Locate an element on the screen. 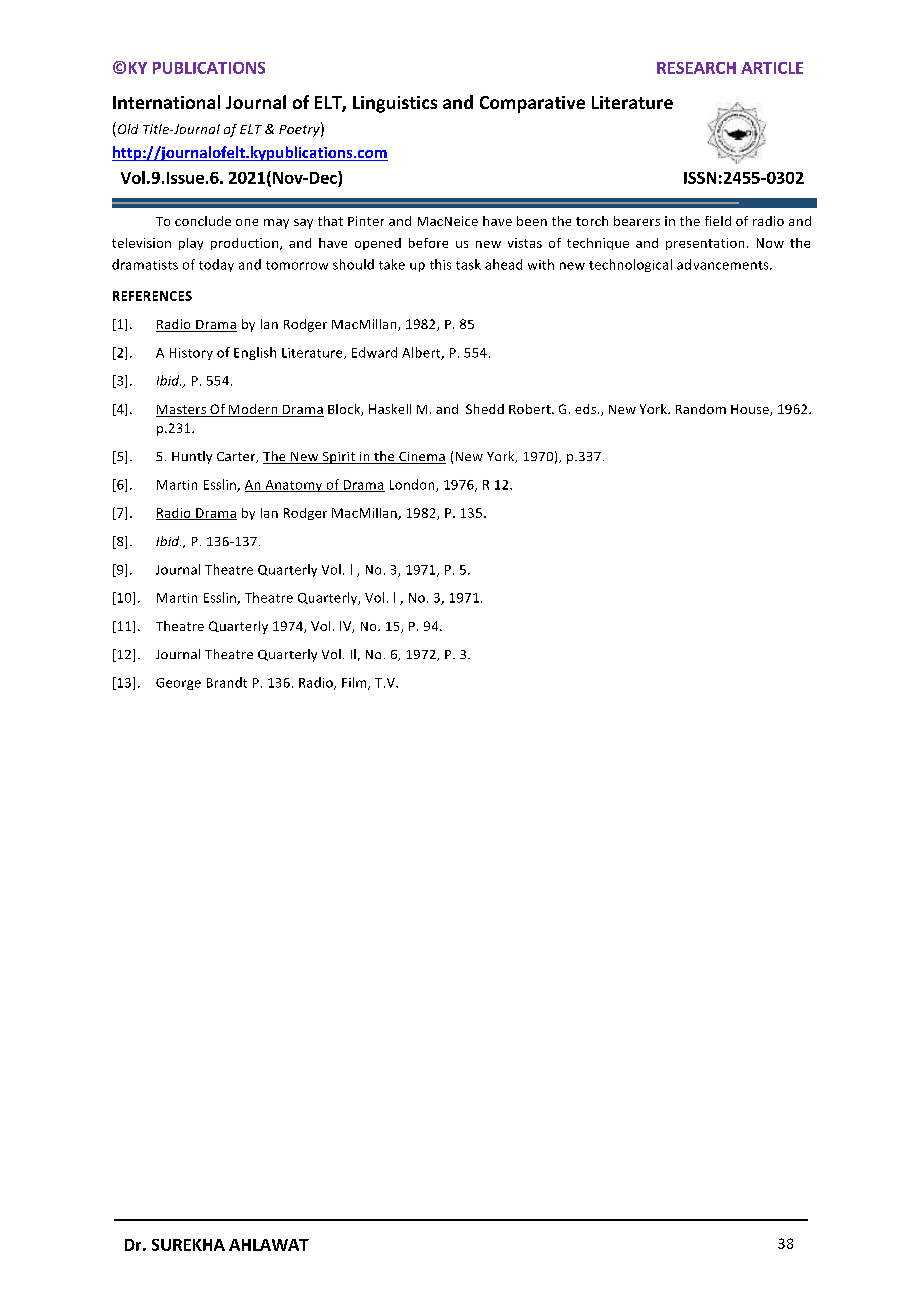 The image size is (924, 1308). RESEARCH is located at coordinates (696, 68).
